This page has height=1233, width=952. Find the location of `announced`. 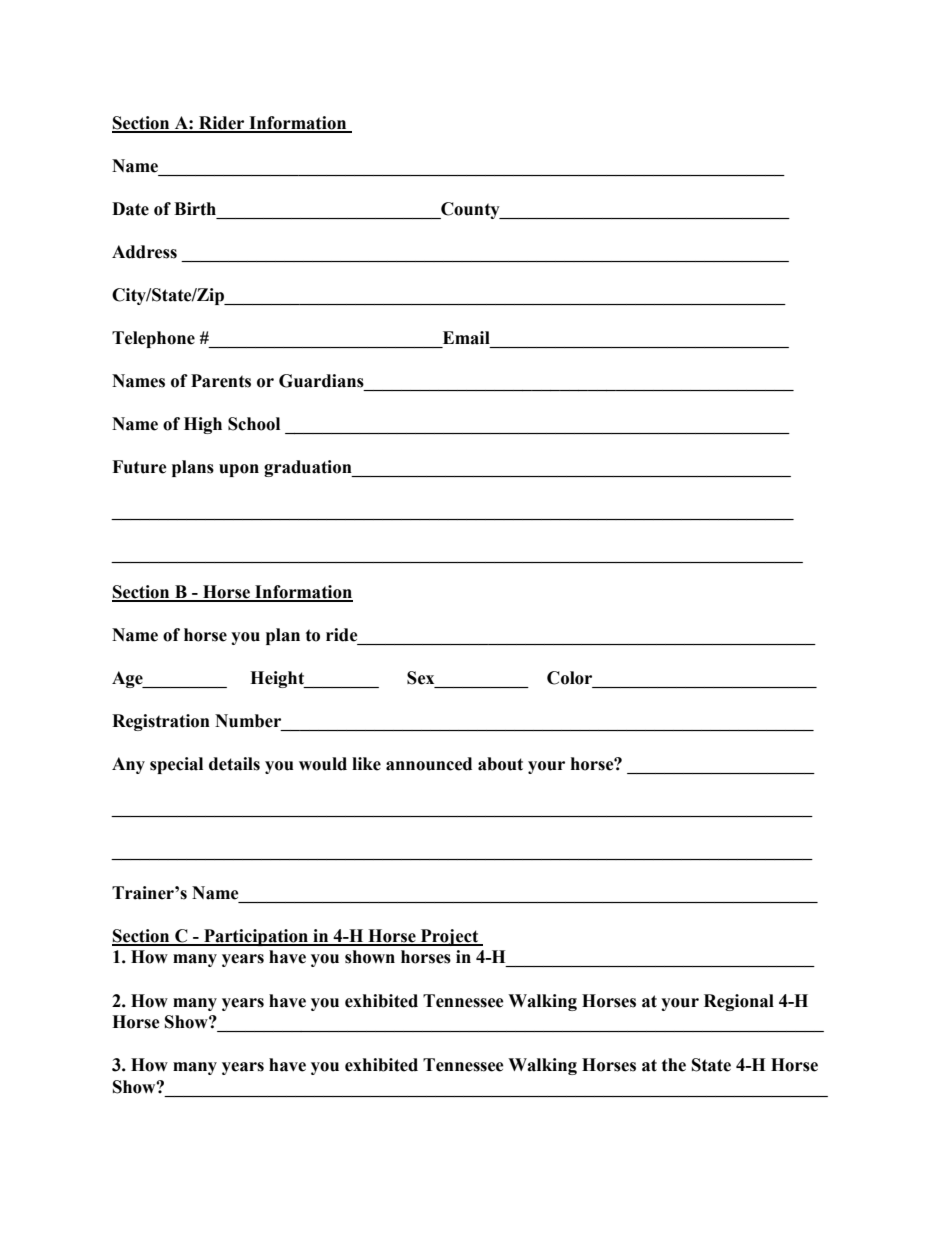

announced is located at coordinates (429, 764).
